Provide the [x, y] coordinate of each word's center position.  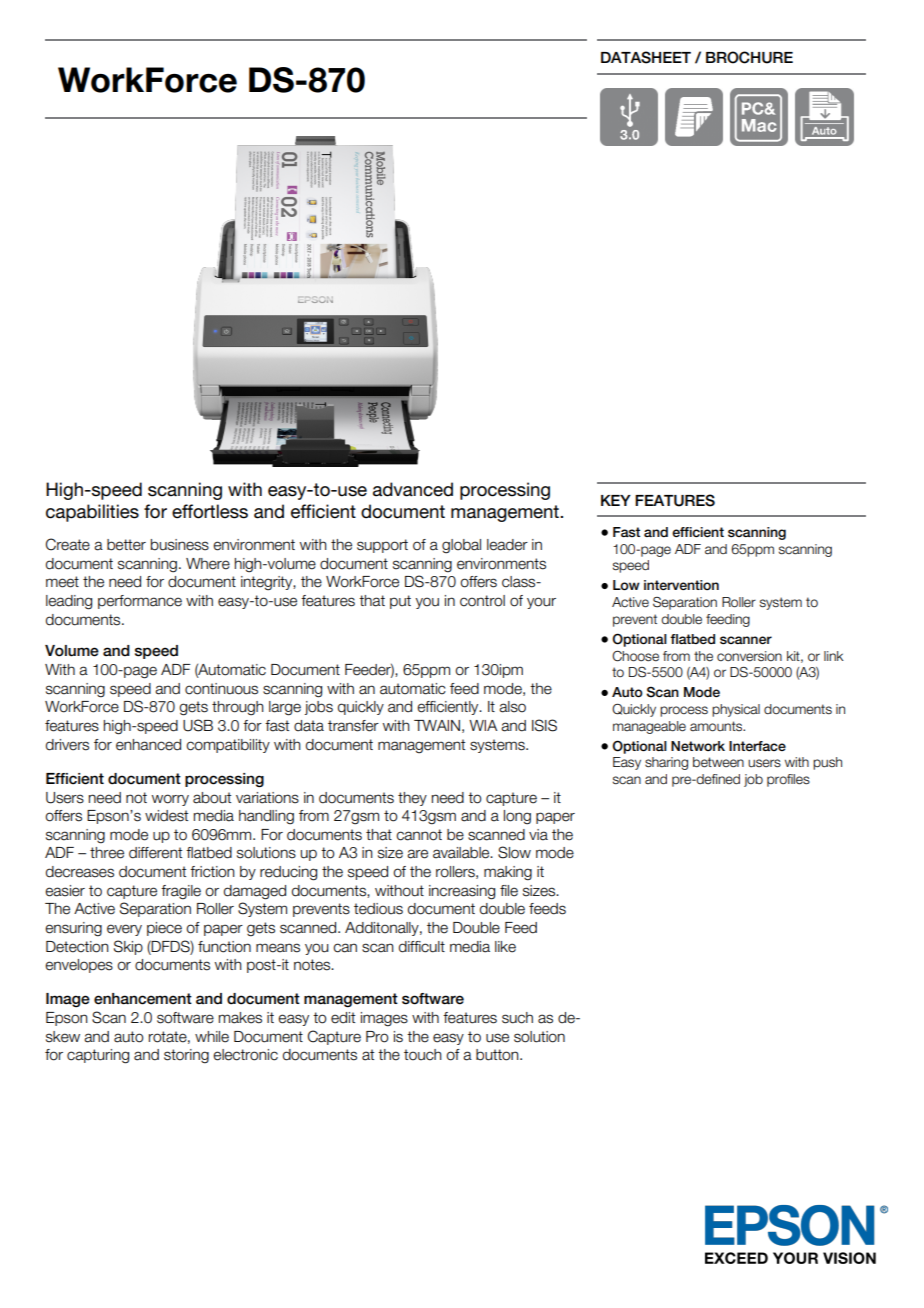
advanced [413, 489]
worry [170, 800]
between [718, 762]
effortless [210, 511]
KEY [616, 500]
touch [423, 1055]
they [412, 799]
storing [186, 1056]
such [517, 1018]
